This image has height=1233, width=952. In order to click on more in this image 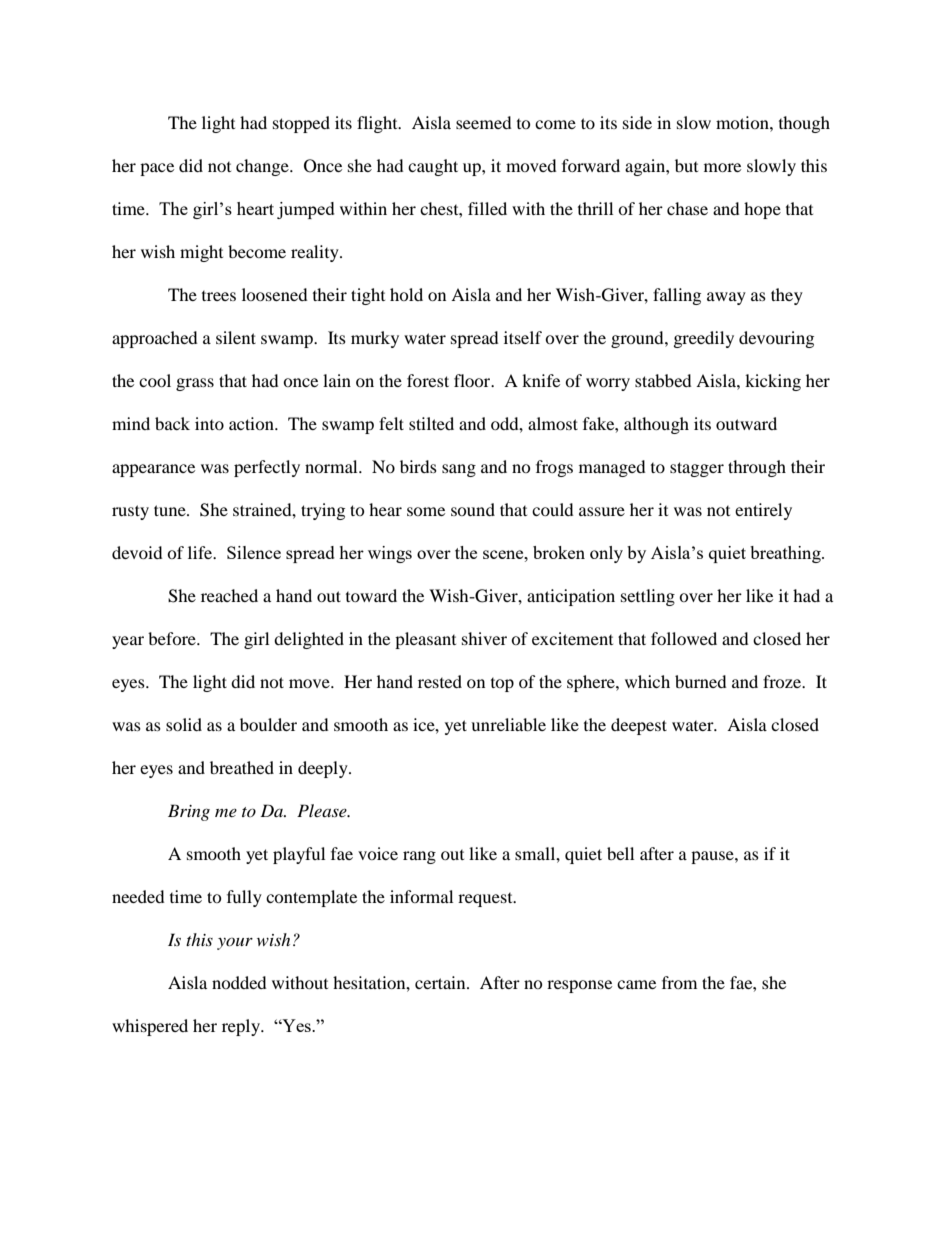, I will do `click(722, 167)`.
